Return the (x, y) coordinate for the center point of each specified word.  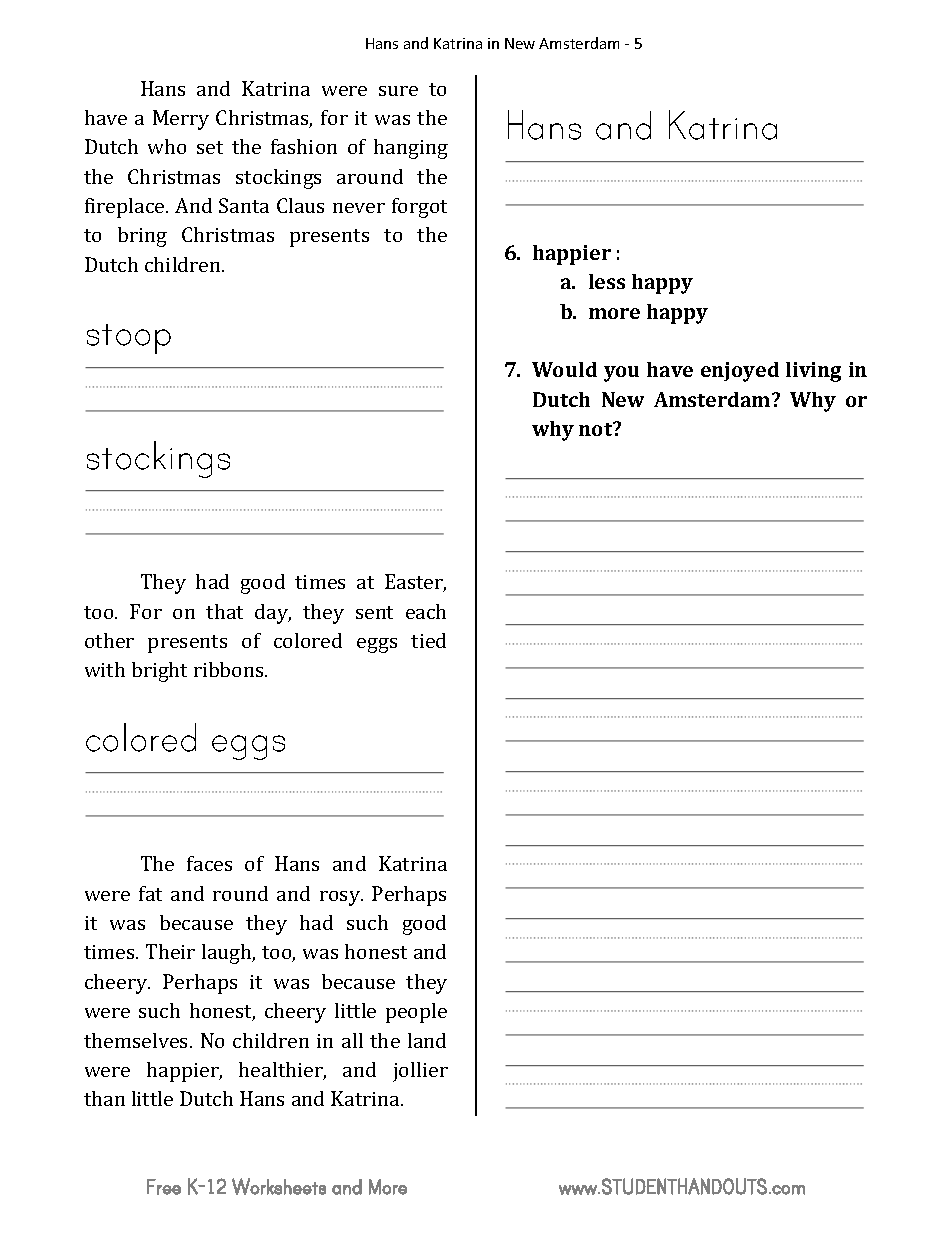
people (416, 1013)
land (427, 1040)
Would (564, 369)
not (597, 429)
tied (428, 640)
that (224, 611)
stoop (129, 339)
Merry (181, 120)
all (352, 1040)
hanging (411, 149)
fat (150, 893)
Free (164, 1187)
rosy (341, 898)
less (607, 281)
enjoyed (740, 372)
